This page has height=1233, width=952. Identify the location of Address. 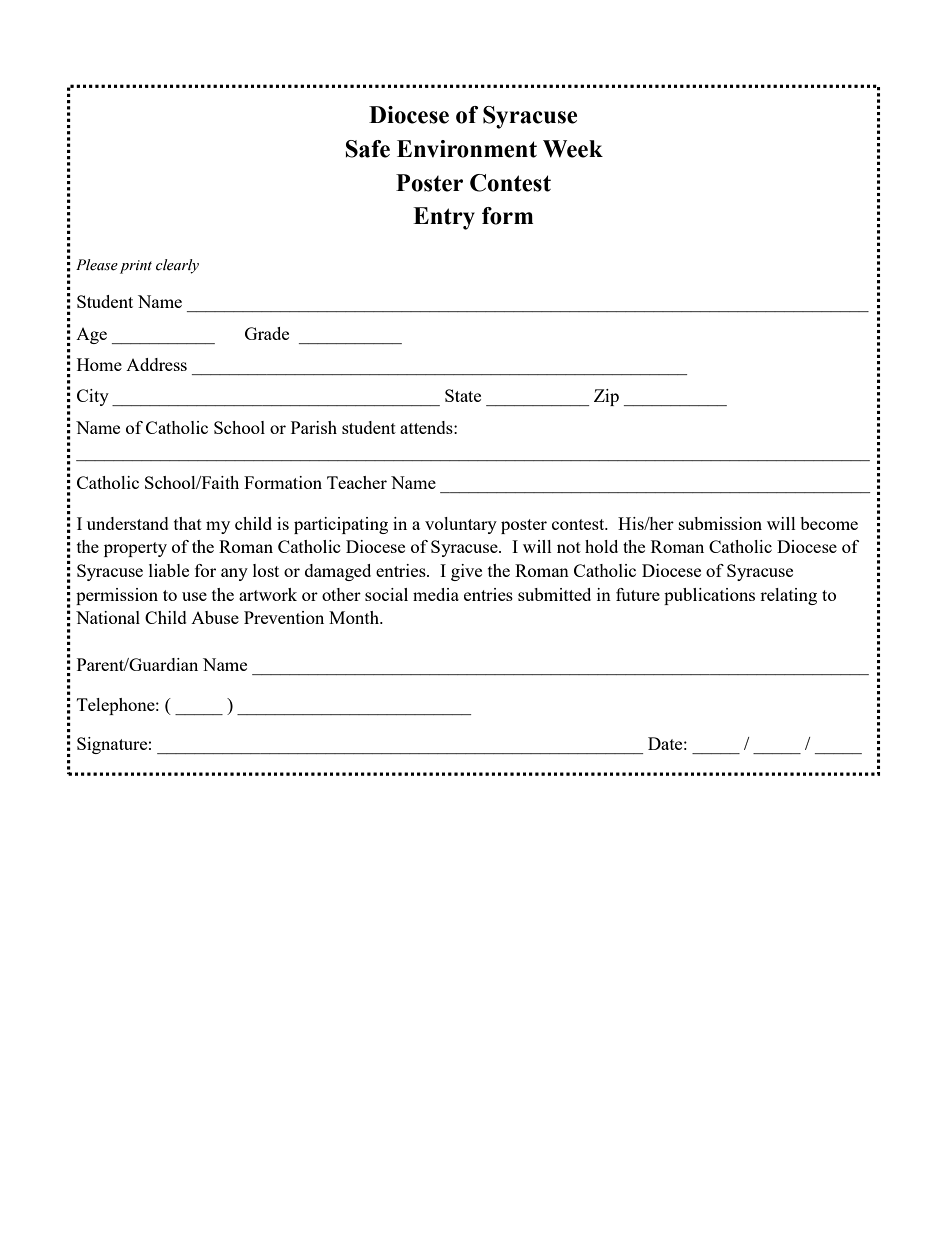
(156, 364).
